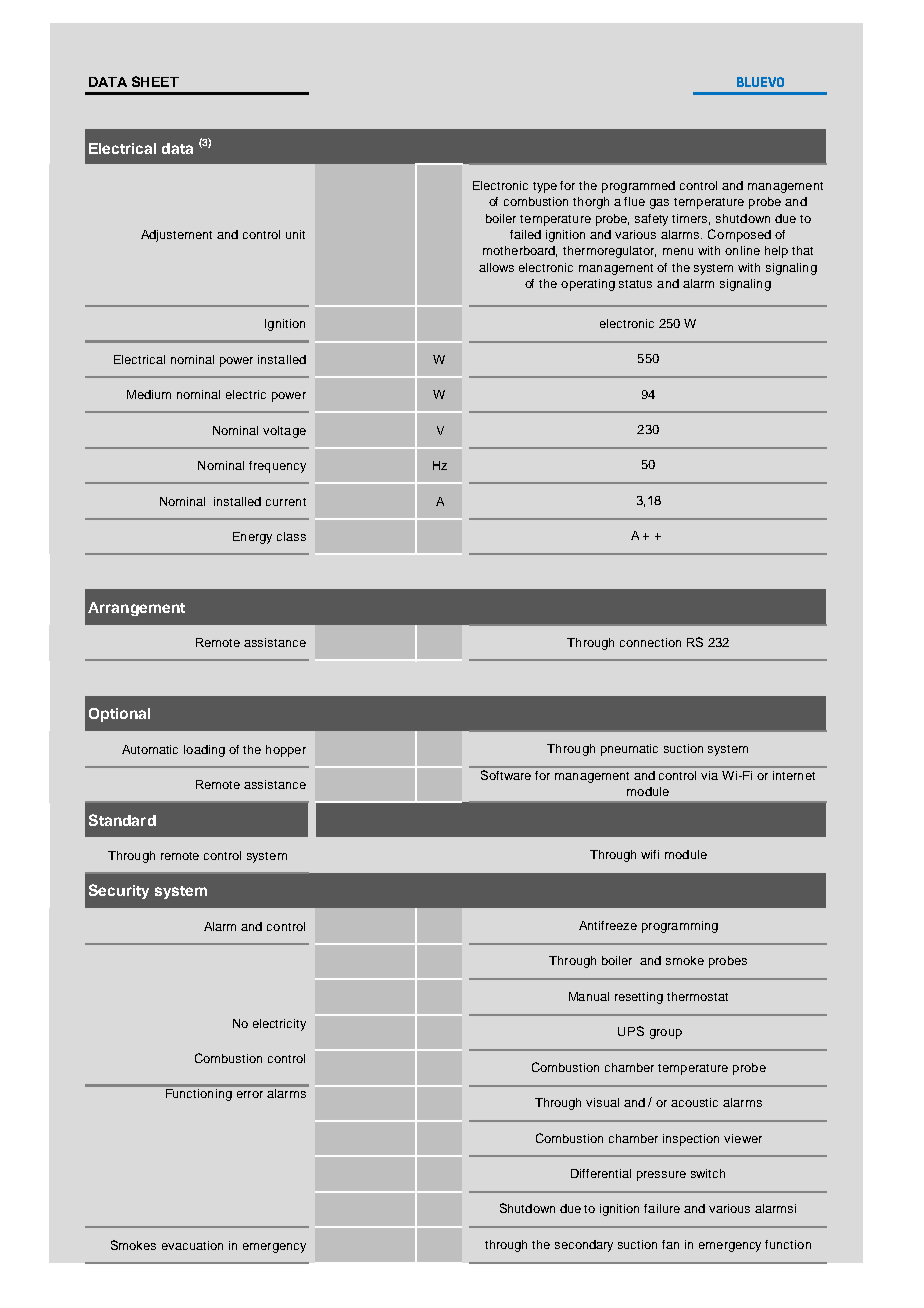 This image has height=1308, width=924. What do you see at coordinates (250, 1094) in the image?
I see `error` at bounding box center [250, 1094].
